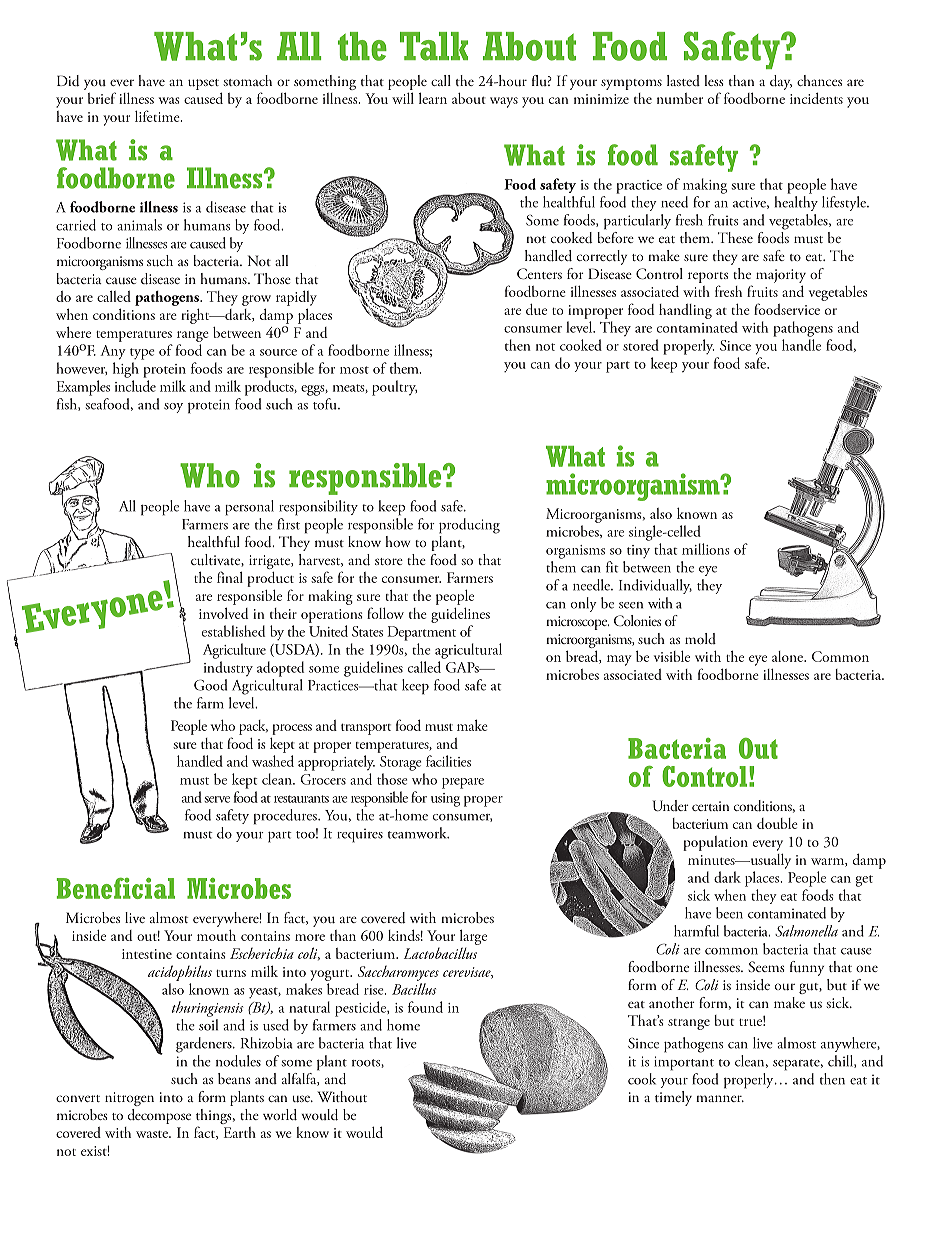 This image has height=1233, width=952. Describe the element at coordinates (326, 404) in the image. I see `tofu` at that location.
